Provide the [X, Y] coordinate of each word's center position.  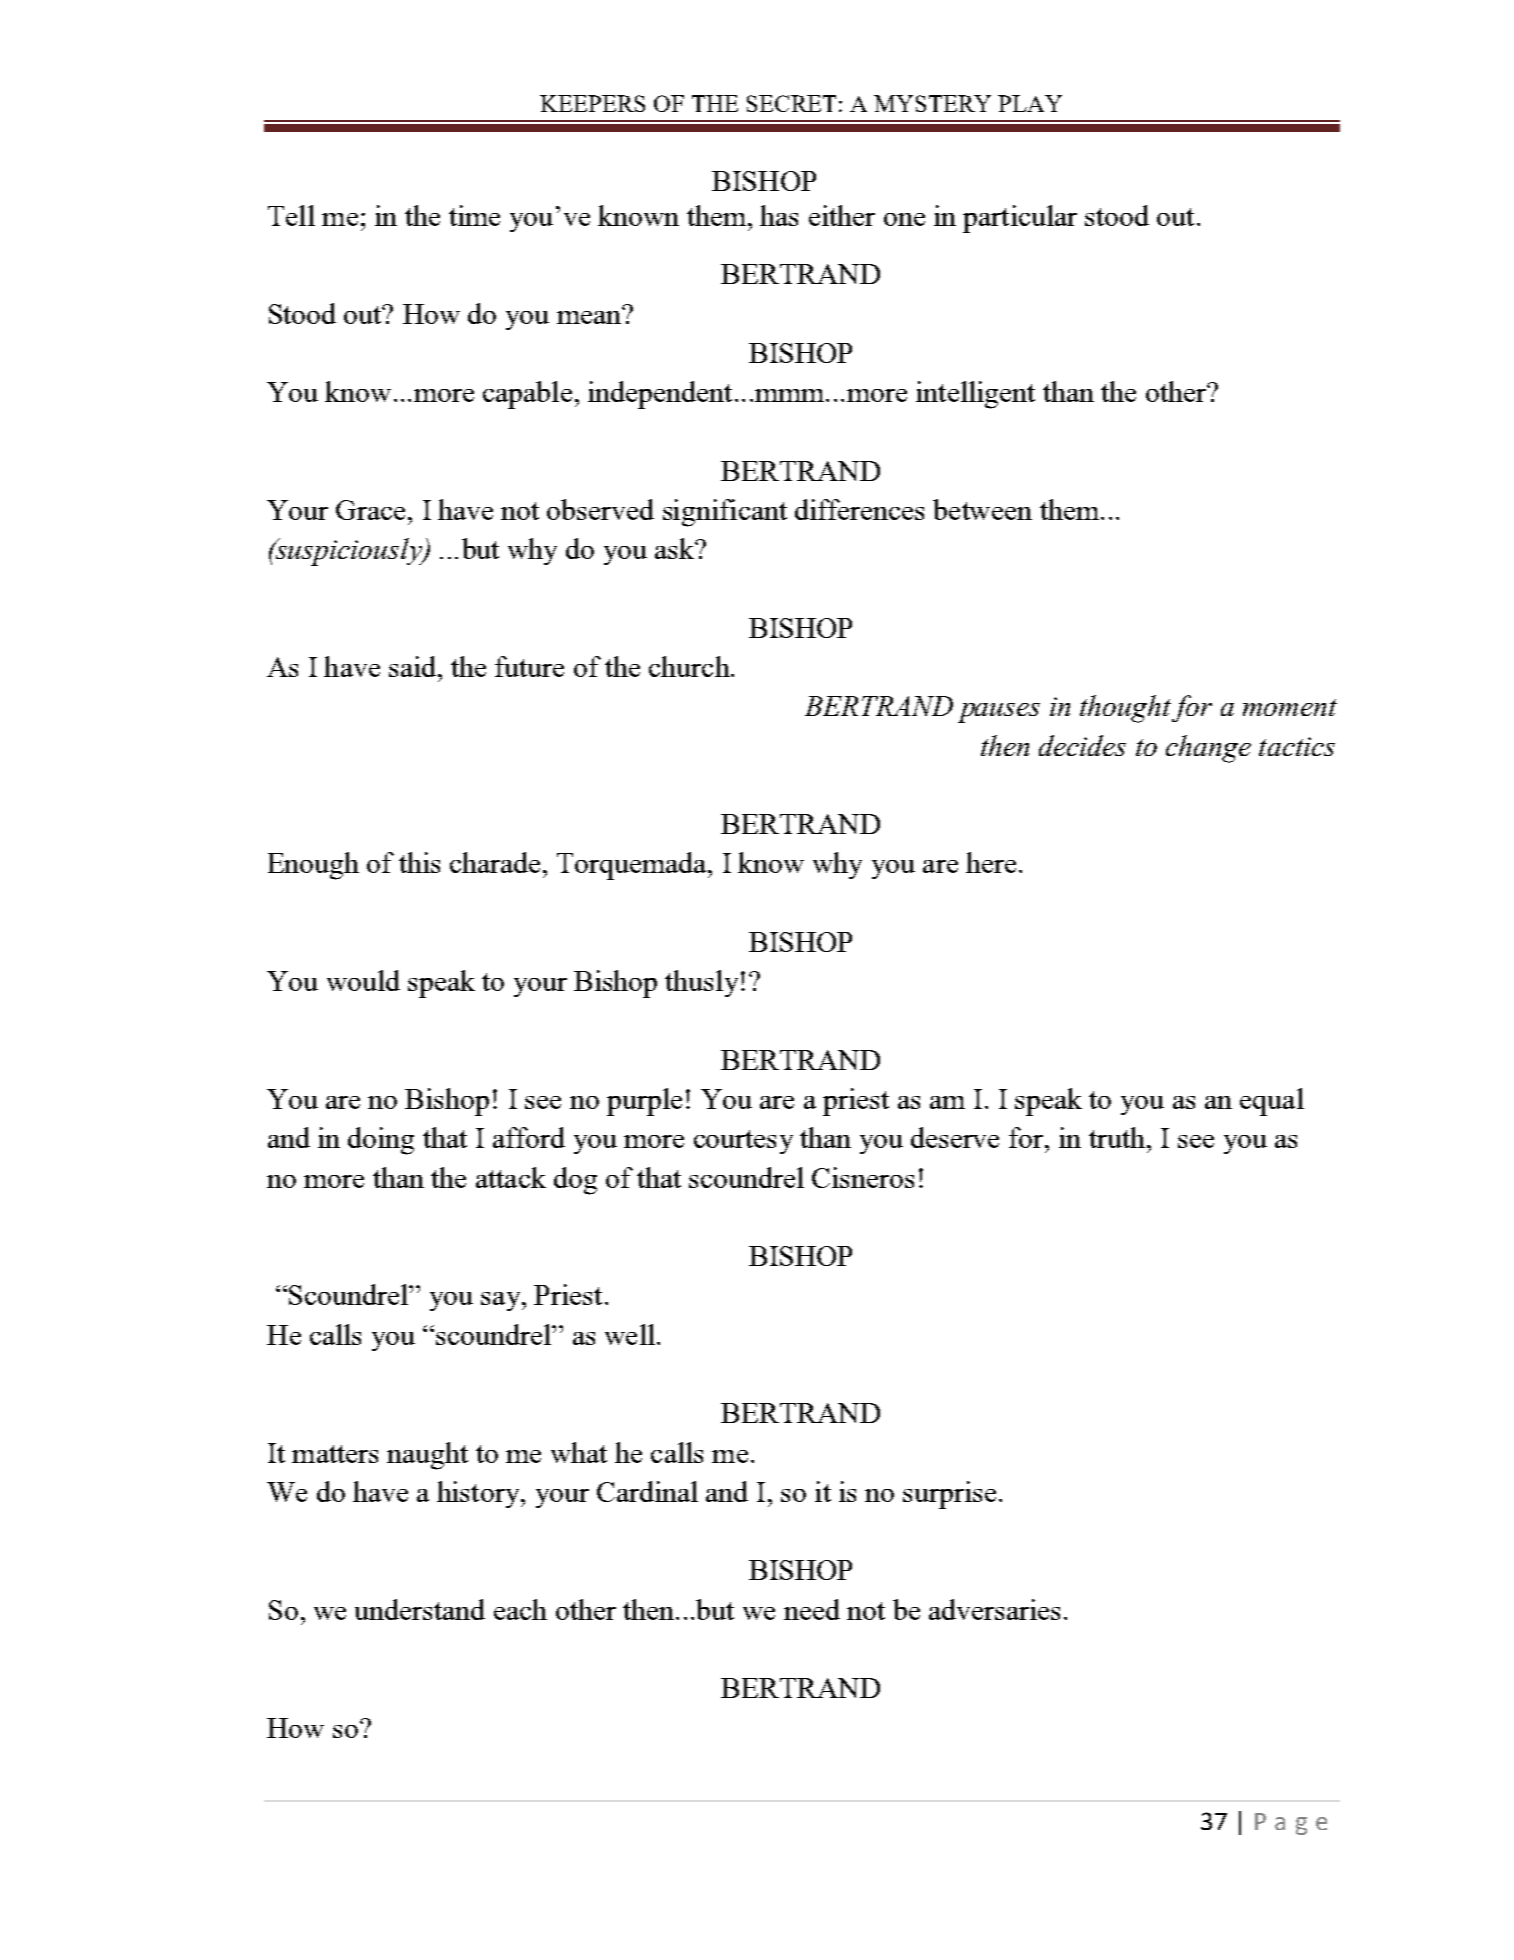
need [812, 1609]
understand [420, 1609]
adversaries [994, 1609]
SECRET [791, 103]
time [474, 215]
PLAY [1030, 103]
